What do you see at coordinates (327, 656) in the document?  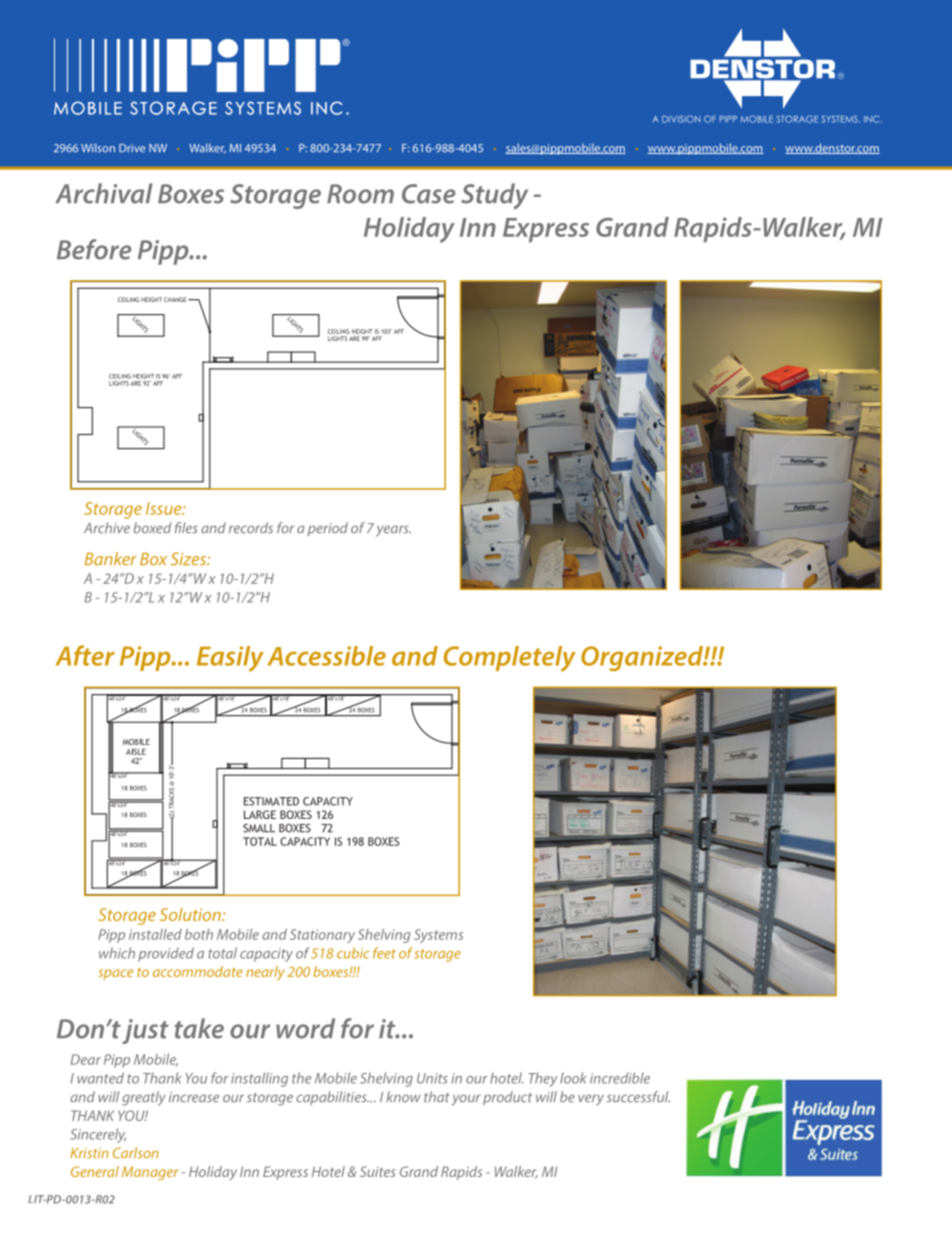 I see `Accessible` at bounding box center [327, 656].
